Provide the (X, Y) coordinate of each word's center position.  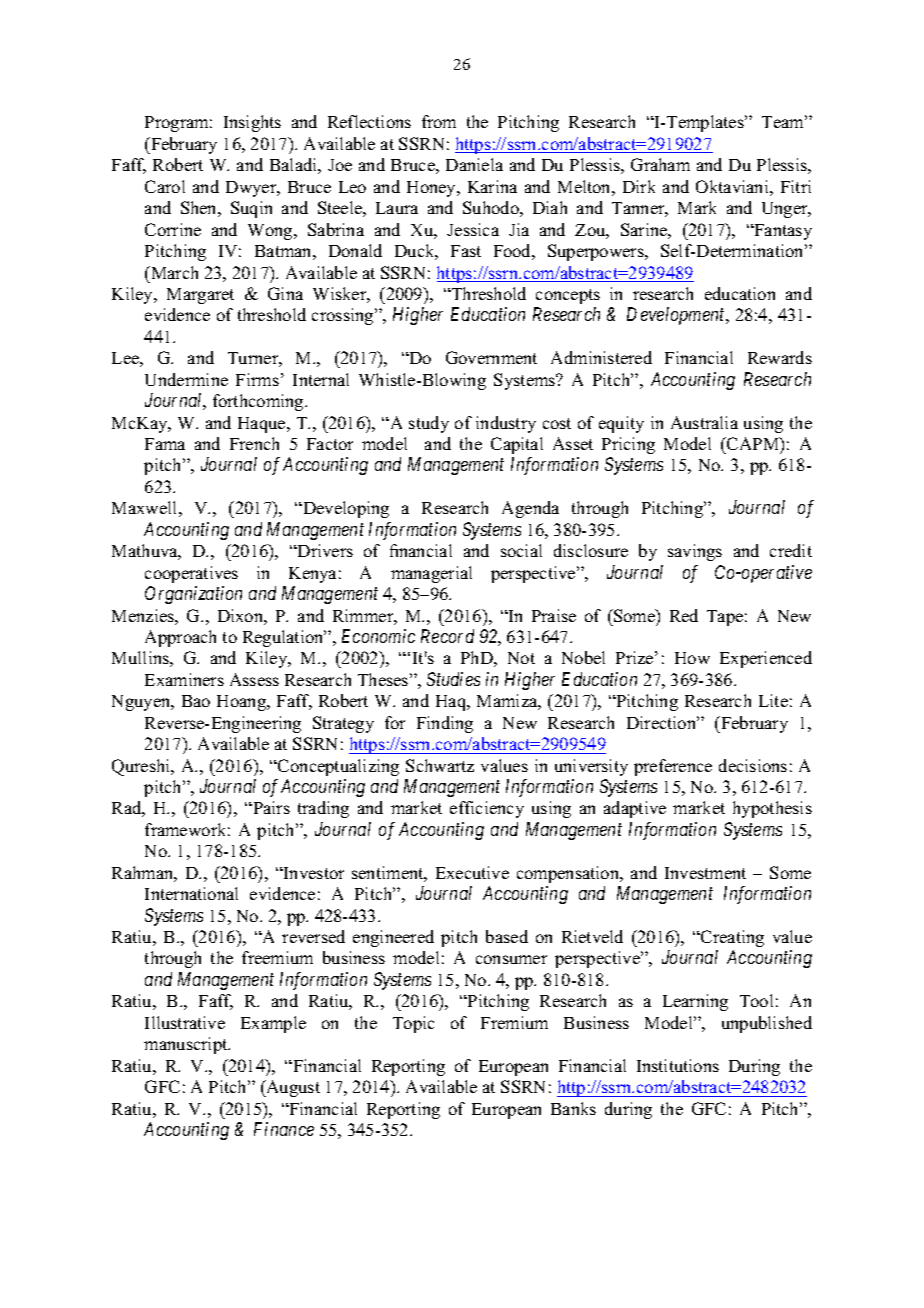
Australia (704, 422)
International (191, 893)
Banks (573, 1108)
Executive (472, 872)
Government (491, 357)
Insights (252, 123)
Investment (705, 873)
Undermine (186, 379)
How (692, 658)
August (292, 1088)
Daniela (474, 164)
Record (447, 636)
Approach (180, 638)
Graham (660, 164)
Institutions (678, 1065)
